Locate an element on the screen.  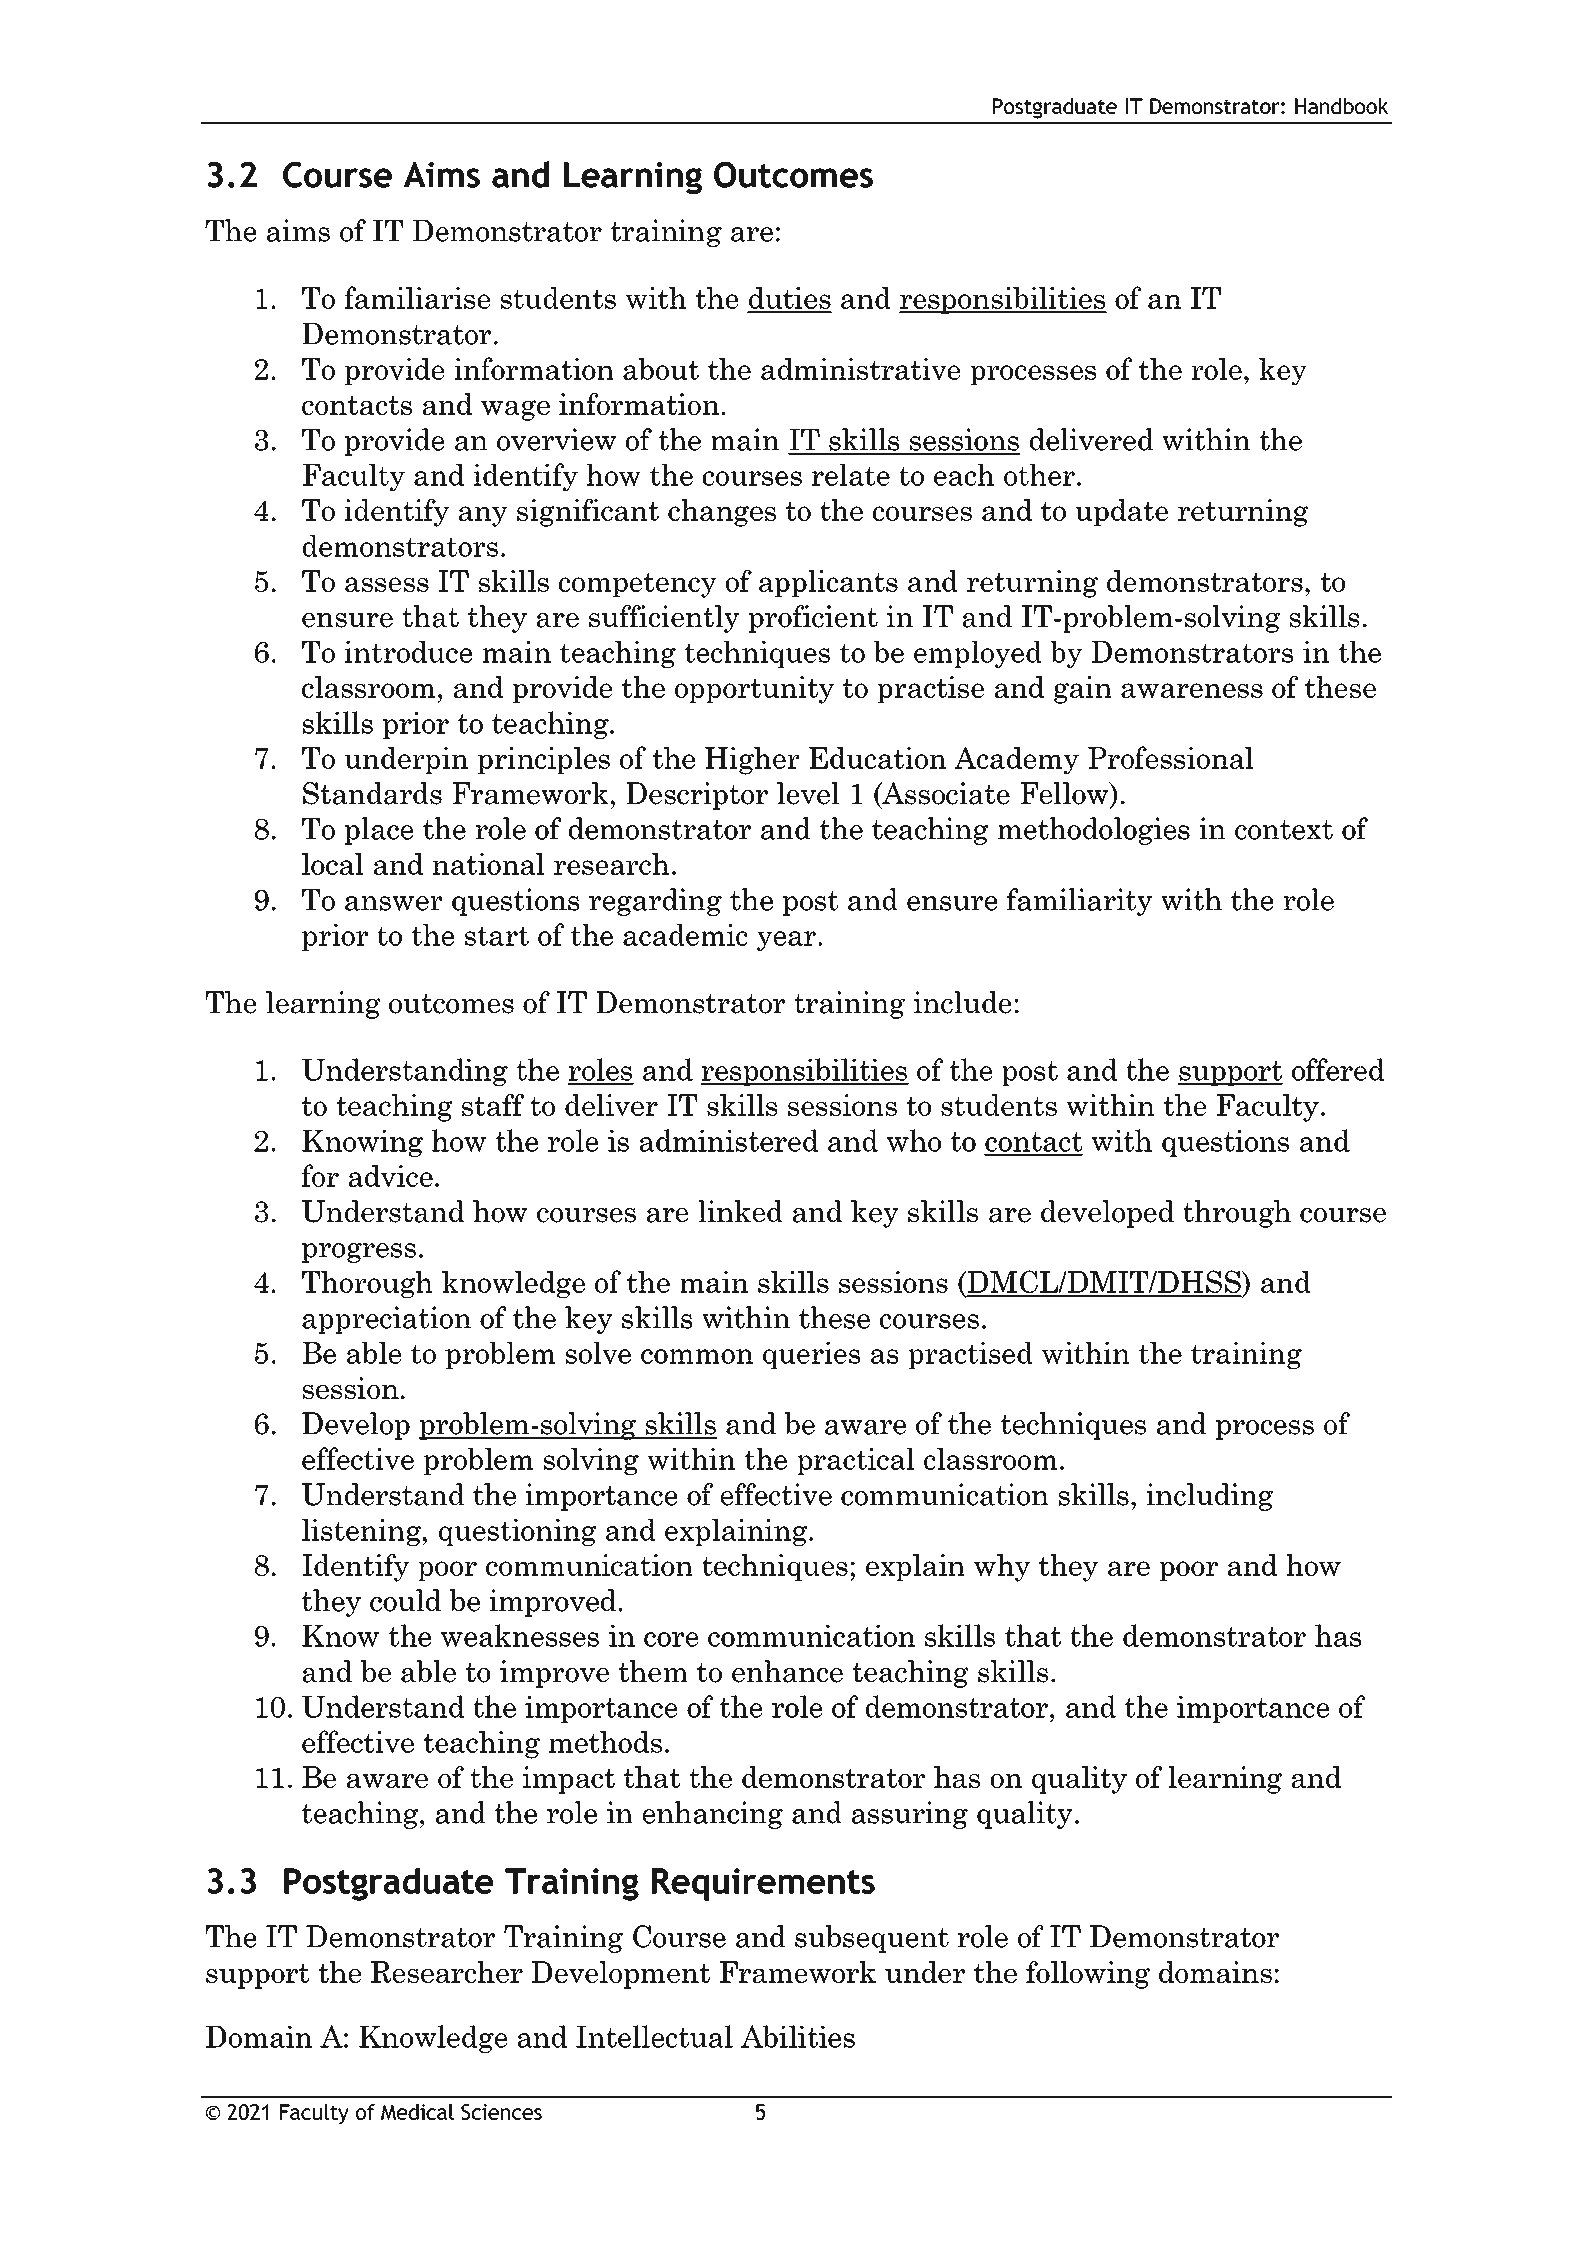
Handbook is located at coordinates (1341, 106).
